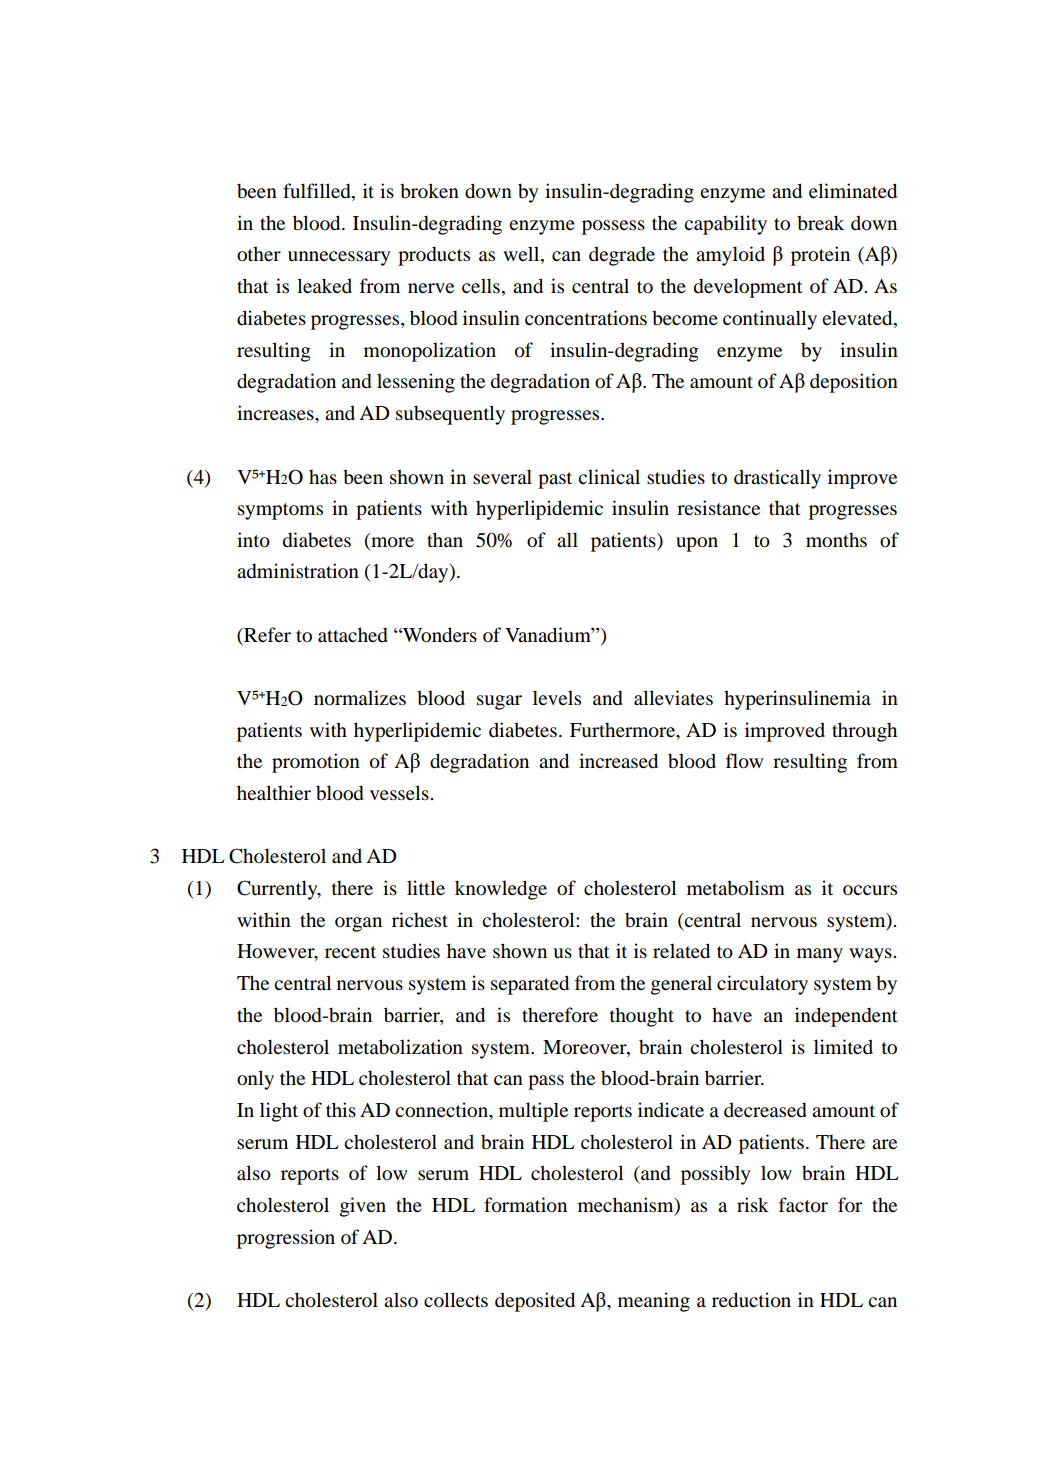 The height and width of the image is (1482, 1047). Describe the element at coordinates (864, 732) in the image. I see `through` at that location.
